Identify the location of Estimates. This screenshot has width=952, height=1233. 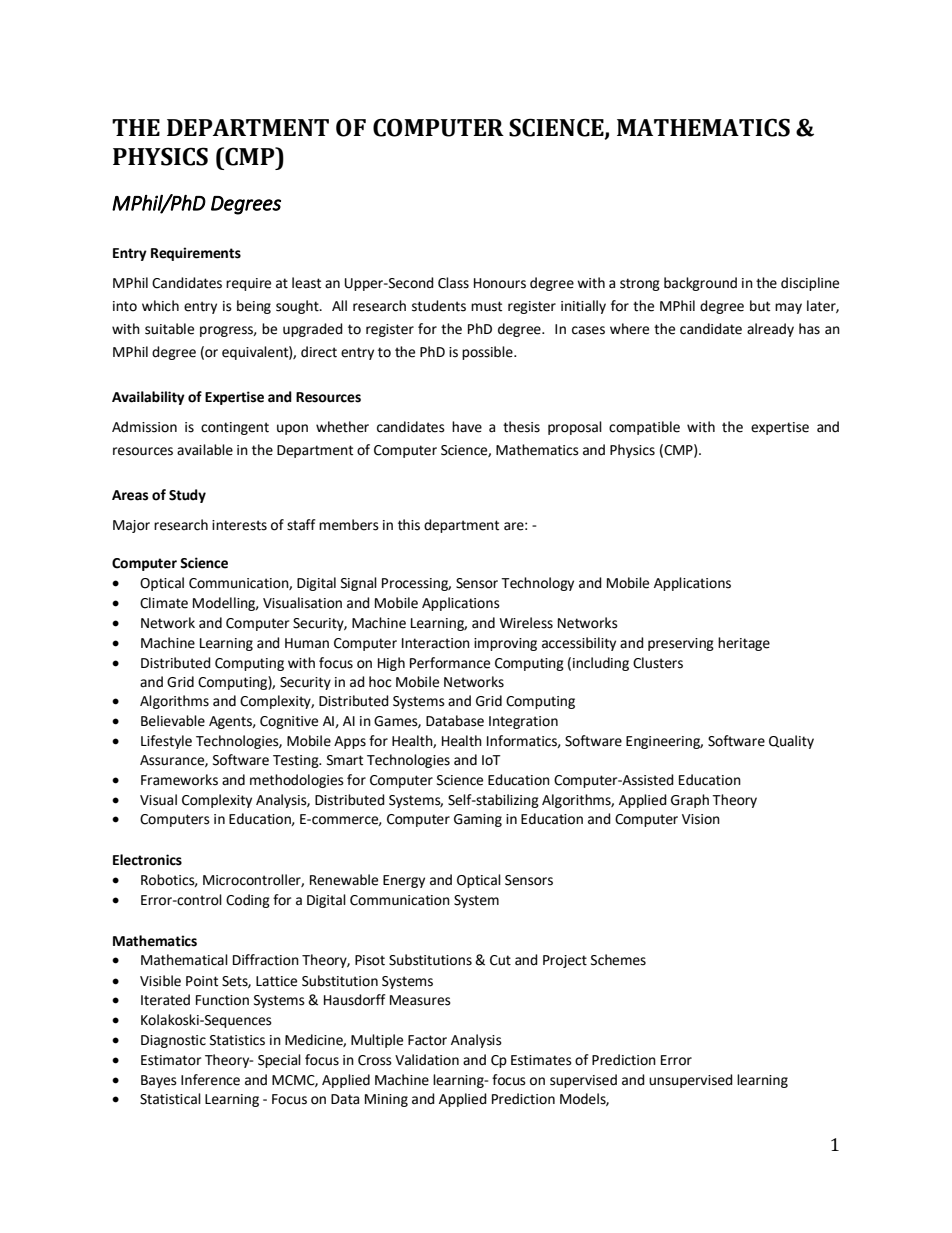
(541, 1060).
